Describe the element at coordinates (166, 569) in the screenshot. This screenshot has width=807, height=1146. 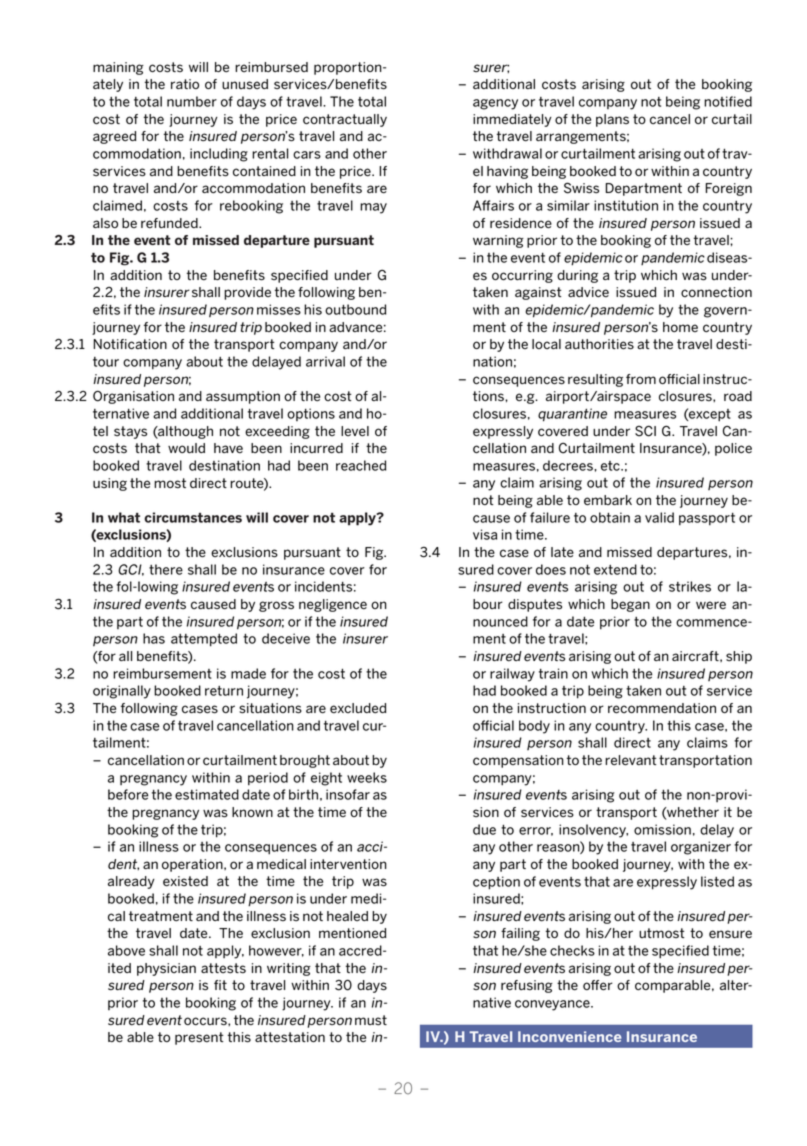
I see `there` at that location.
